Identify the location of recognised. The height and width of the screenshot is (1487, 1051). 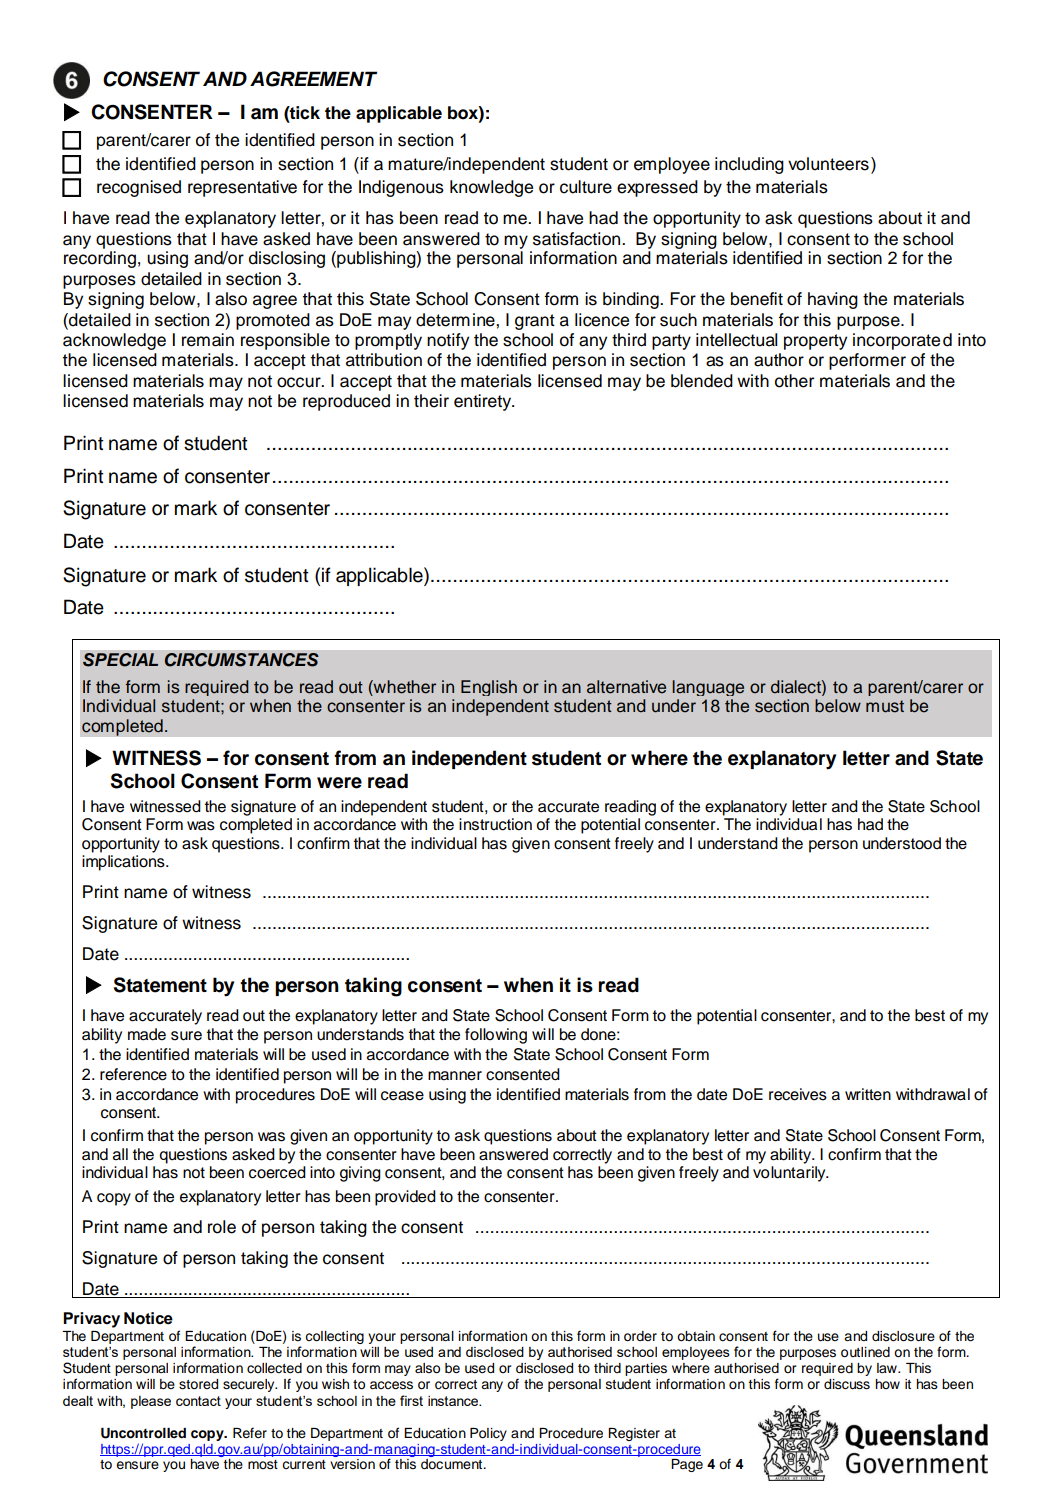
(139, 188).
